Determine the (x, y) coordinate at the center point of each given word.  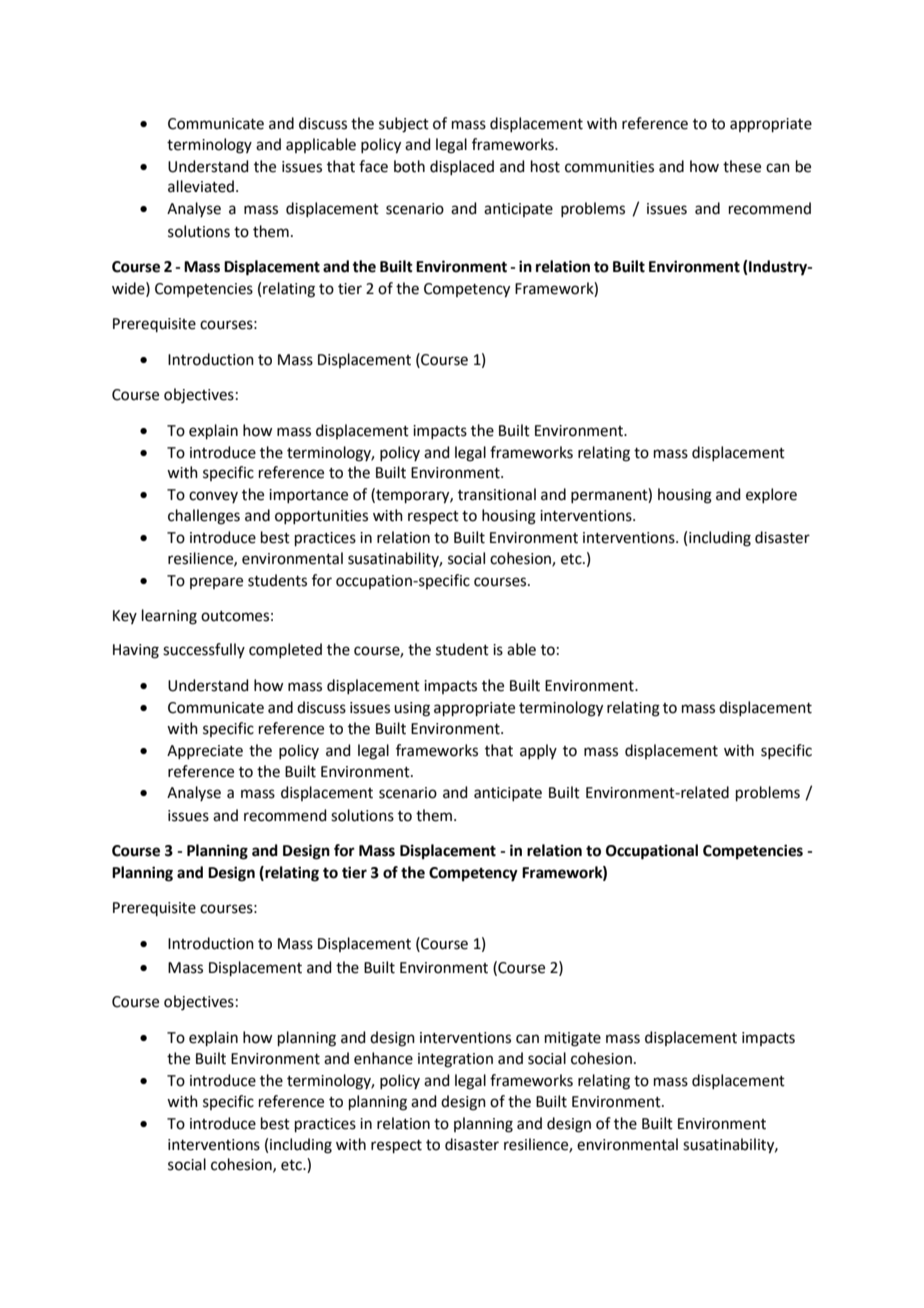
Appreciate (205, 752)
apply (538, 751)
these (742, 166)
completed (285, 650)
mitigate (573, 1039)
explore (771, 495)
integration (455, 1060)
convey (213, 497)
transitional (497, 494)
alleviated (201, 186)
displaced (462, 167)
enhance (383, 1058)
